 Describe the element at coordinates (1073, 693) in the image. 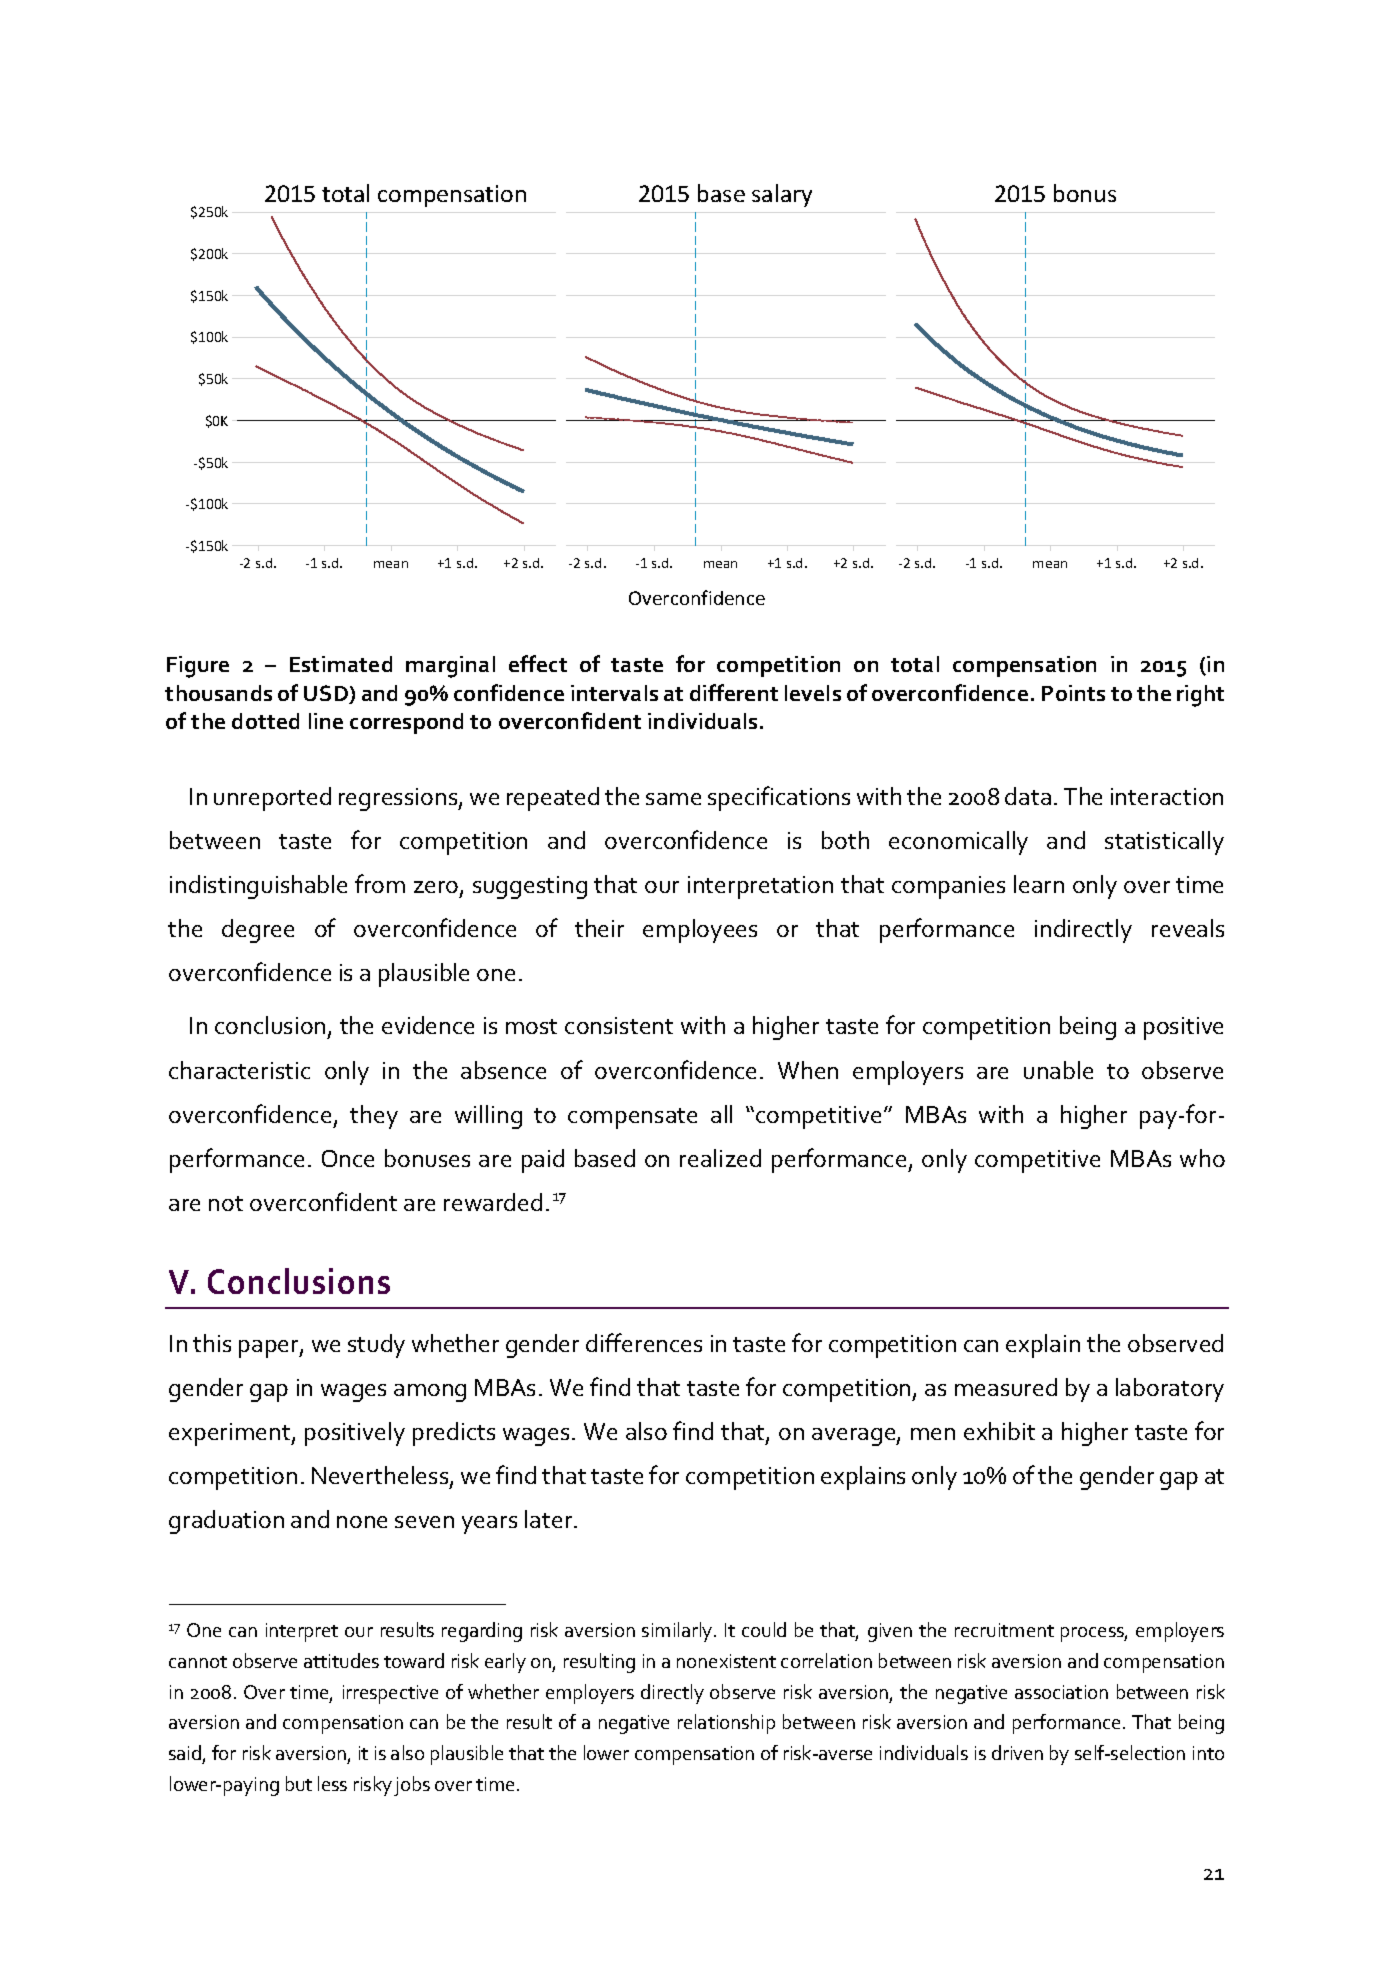

I see `Points` at that location.
